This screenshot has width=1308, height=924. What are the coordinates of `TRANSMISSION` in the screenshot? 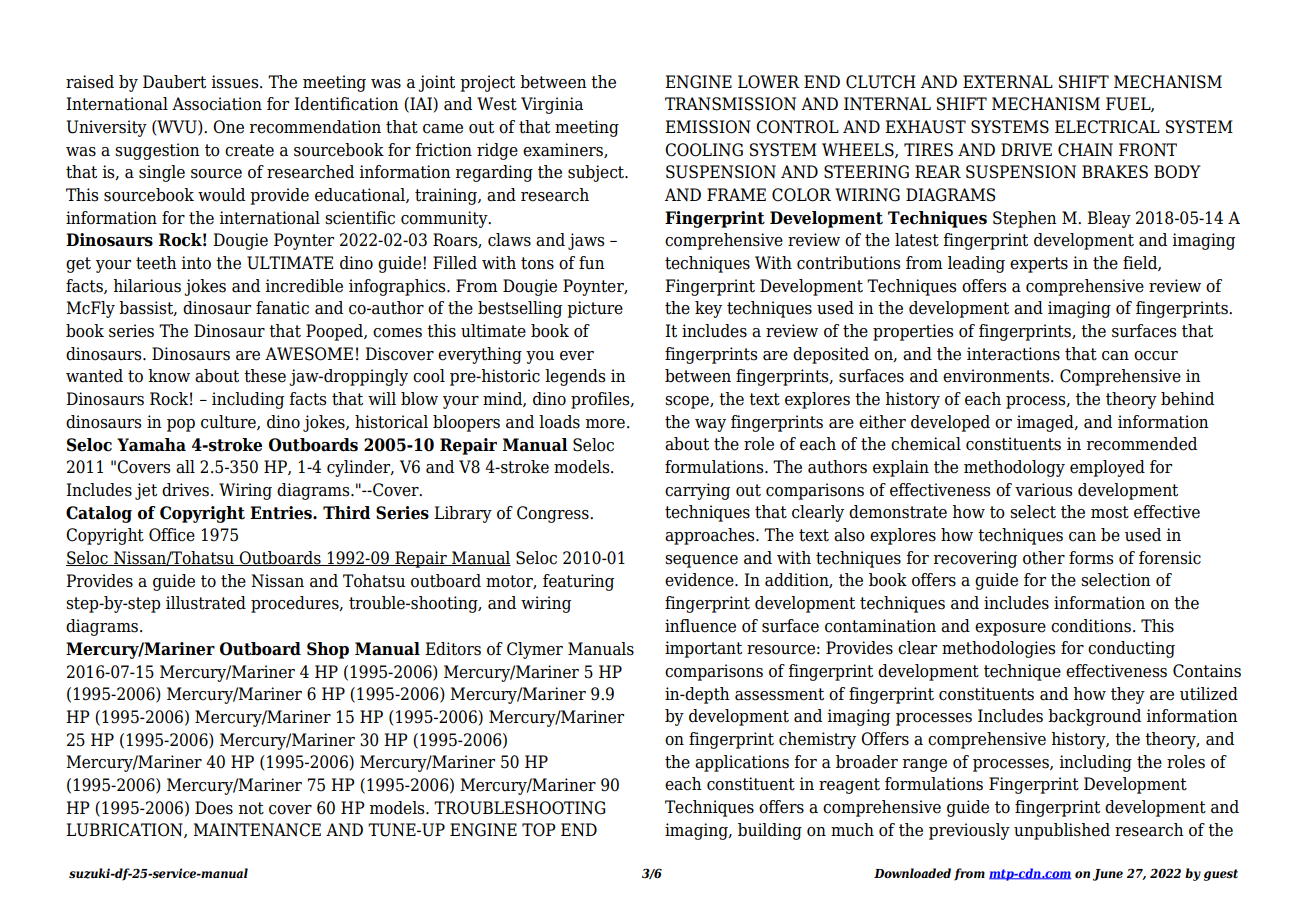 It's located at (730, 104).
